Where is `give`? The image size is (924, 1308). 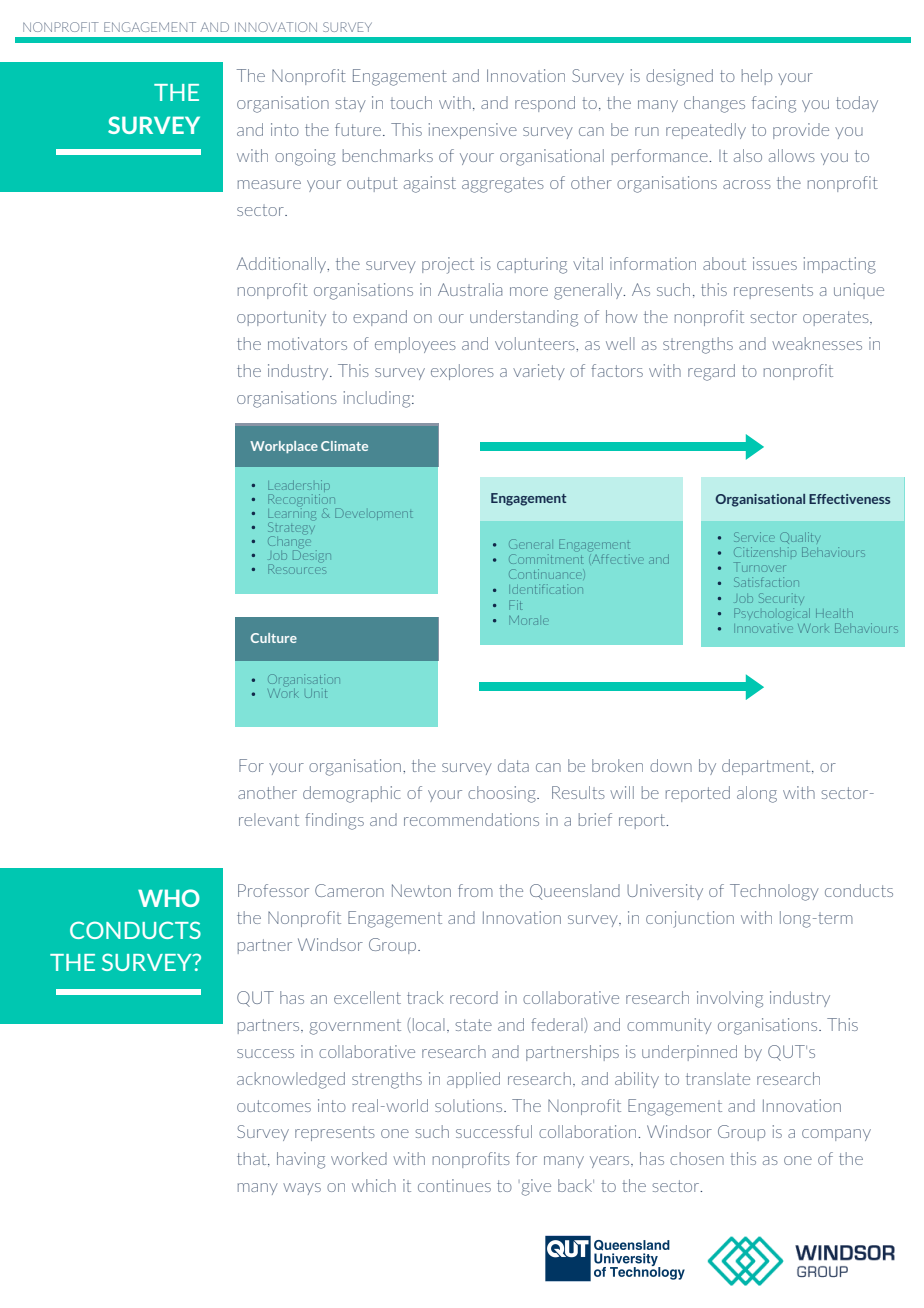
give is located at coordinates (535, 1187).
